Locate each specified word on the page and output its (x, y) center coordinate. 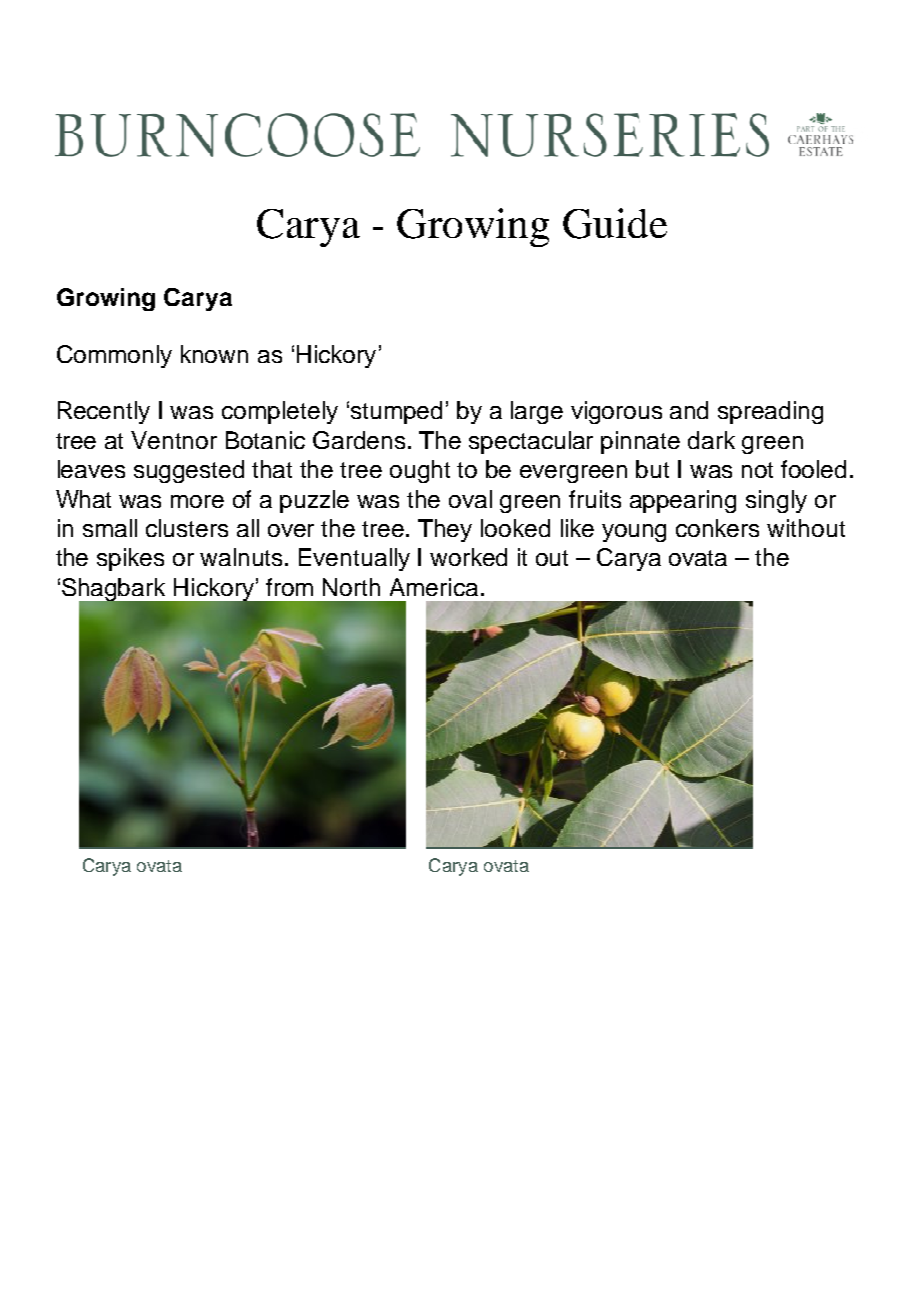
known (214, 354)
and (689, 410)
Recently (104, 412)
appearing (683, 501)
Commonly (114, 356)
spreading (770, 412)
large (537, 412)
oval (470, 499)
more (197, 501)
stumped (396, 412)
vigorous (616, 412)
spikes (130, 559)
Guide (615, 223)
